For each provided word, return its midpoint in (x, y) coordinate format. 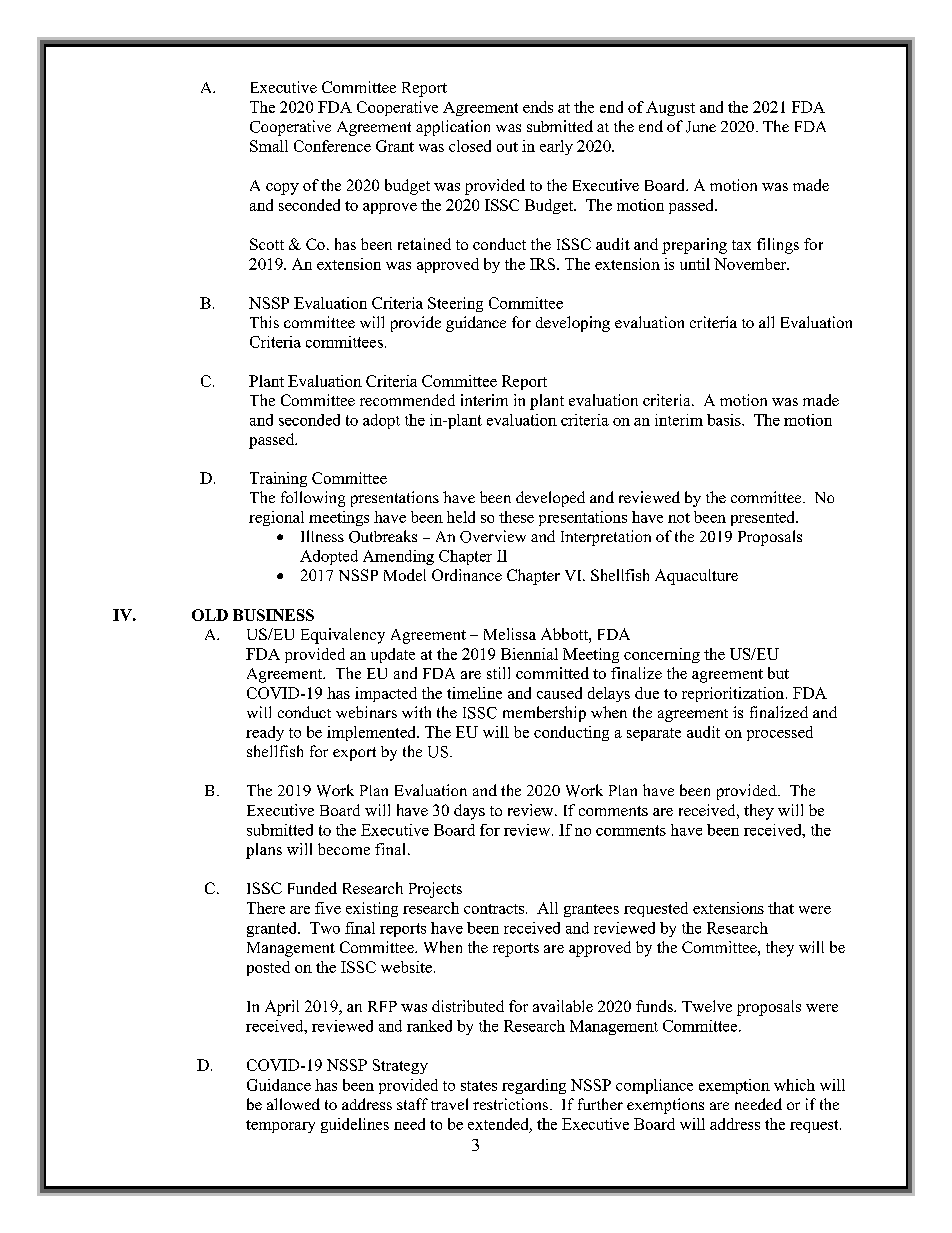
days (469, 812)
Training (278, 479)
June (701, 127)
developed (550, 499)
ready (265, 733)
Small (269, 146)
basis (725, 420)
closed (470, 146)
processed (780, 733)
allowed (293, 1104)
